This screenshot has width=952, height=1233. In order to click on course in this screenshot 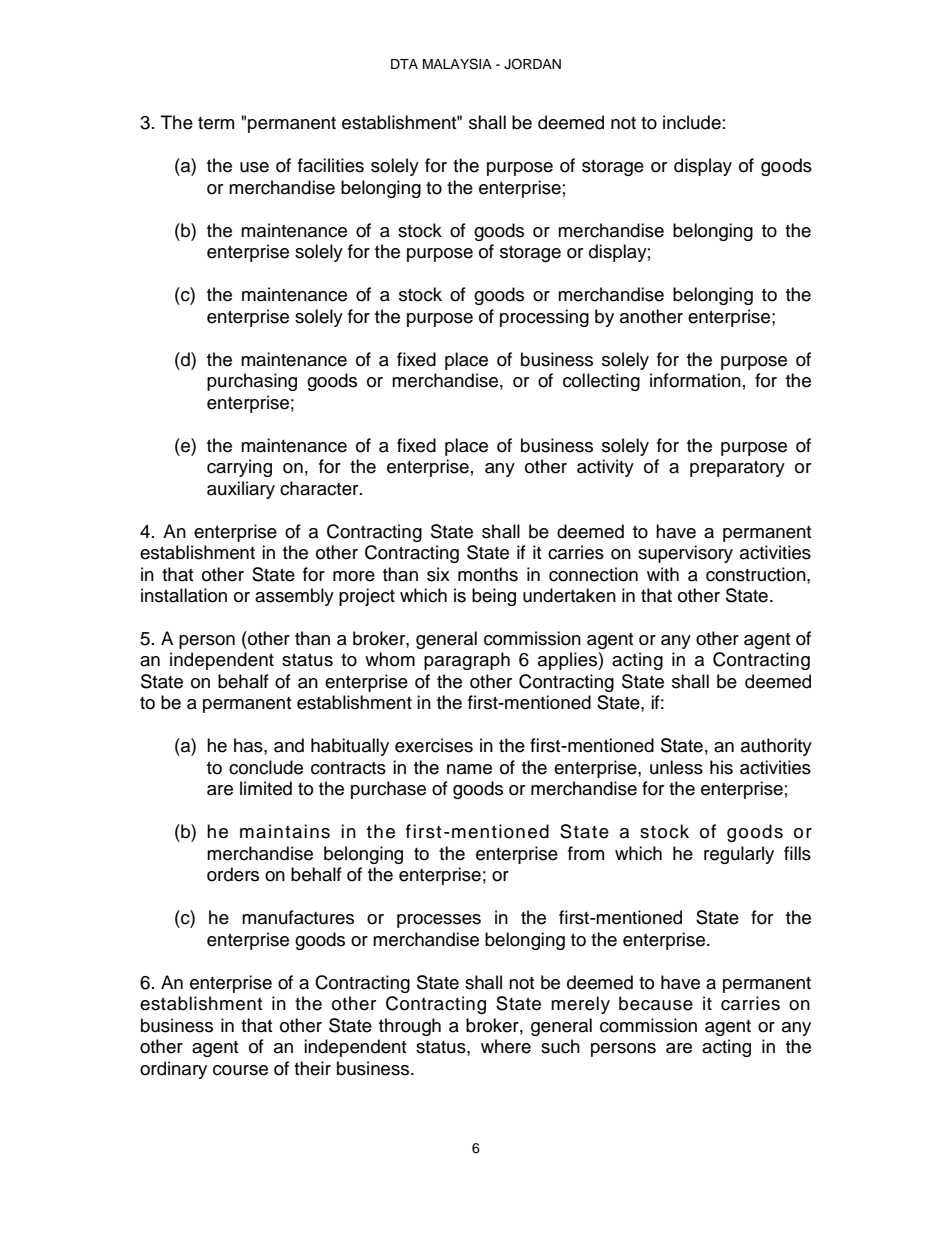, I will do `click(240, 1070)`.
